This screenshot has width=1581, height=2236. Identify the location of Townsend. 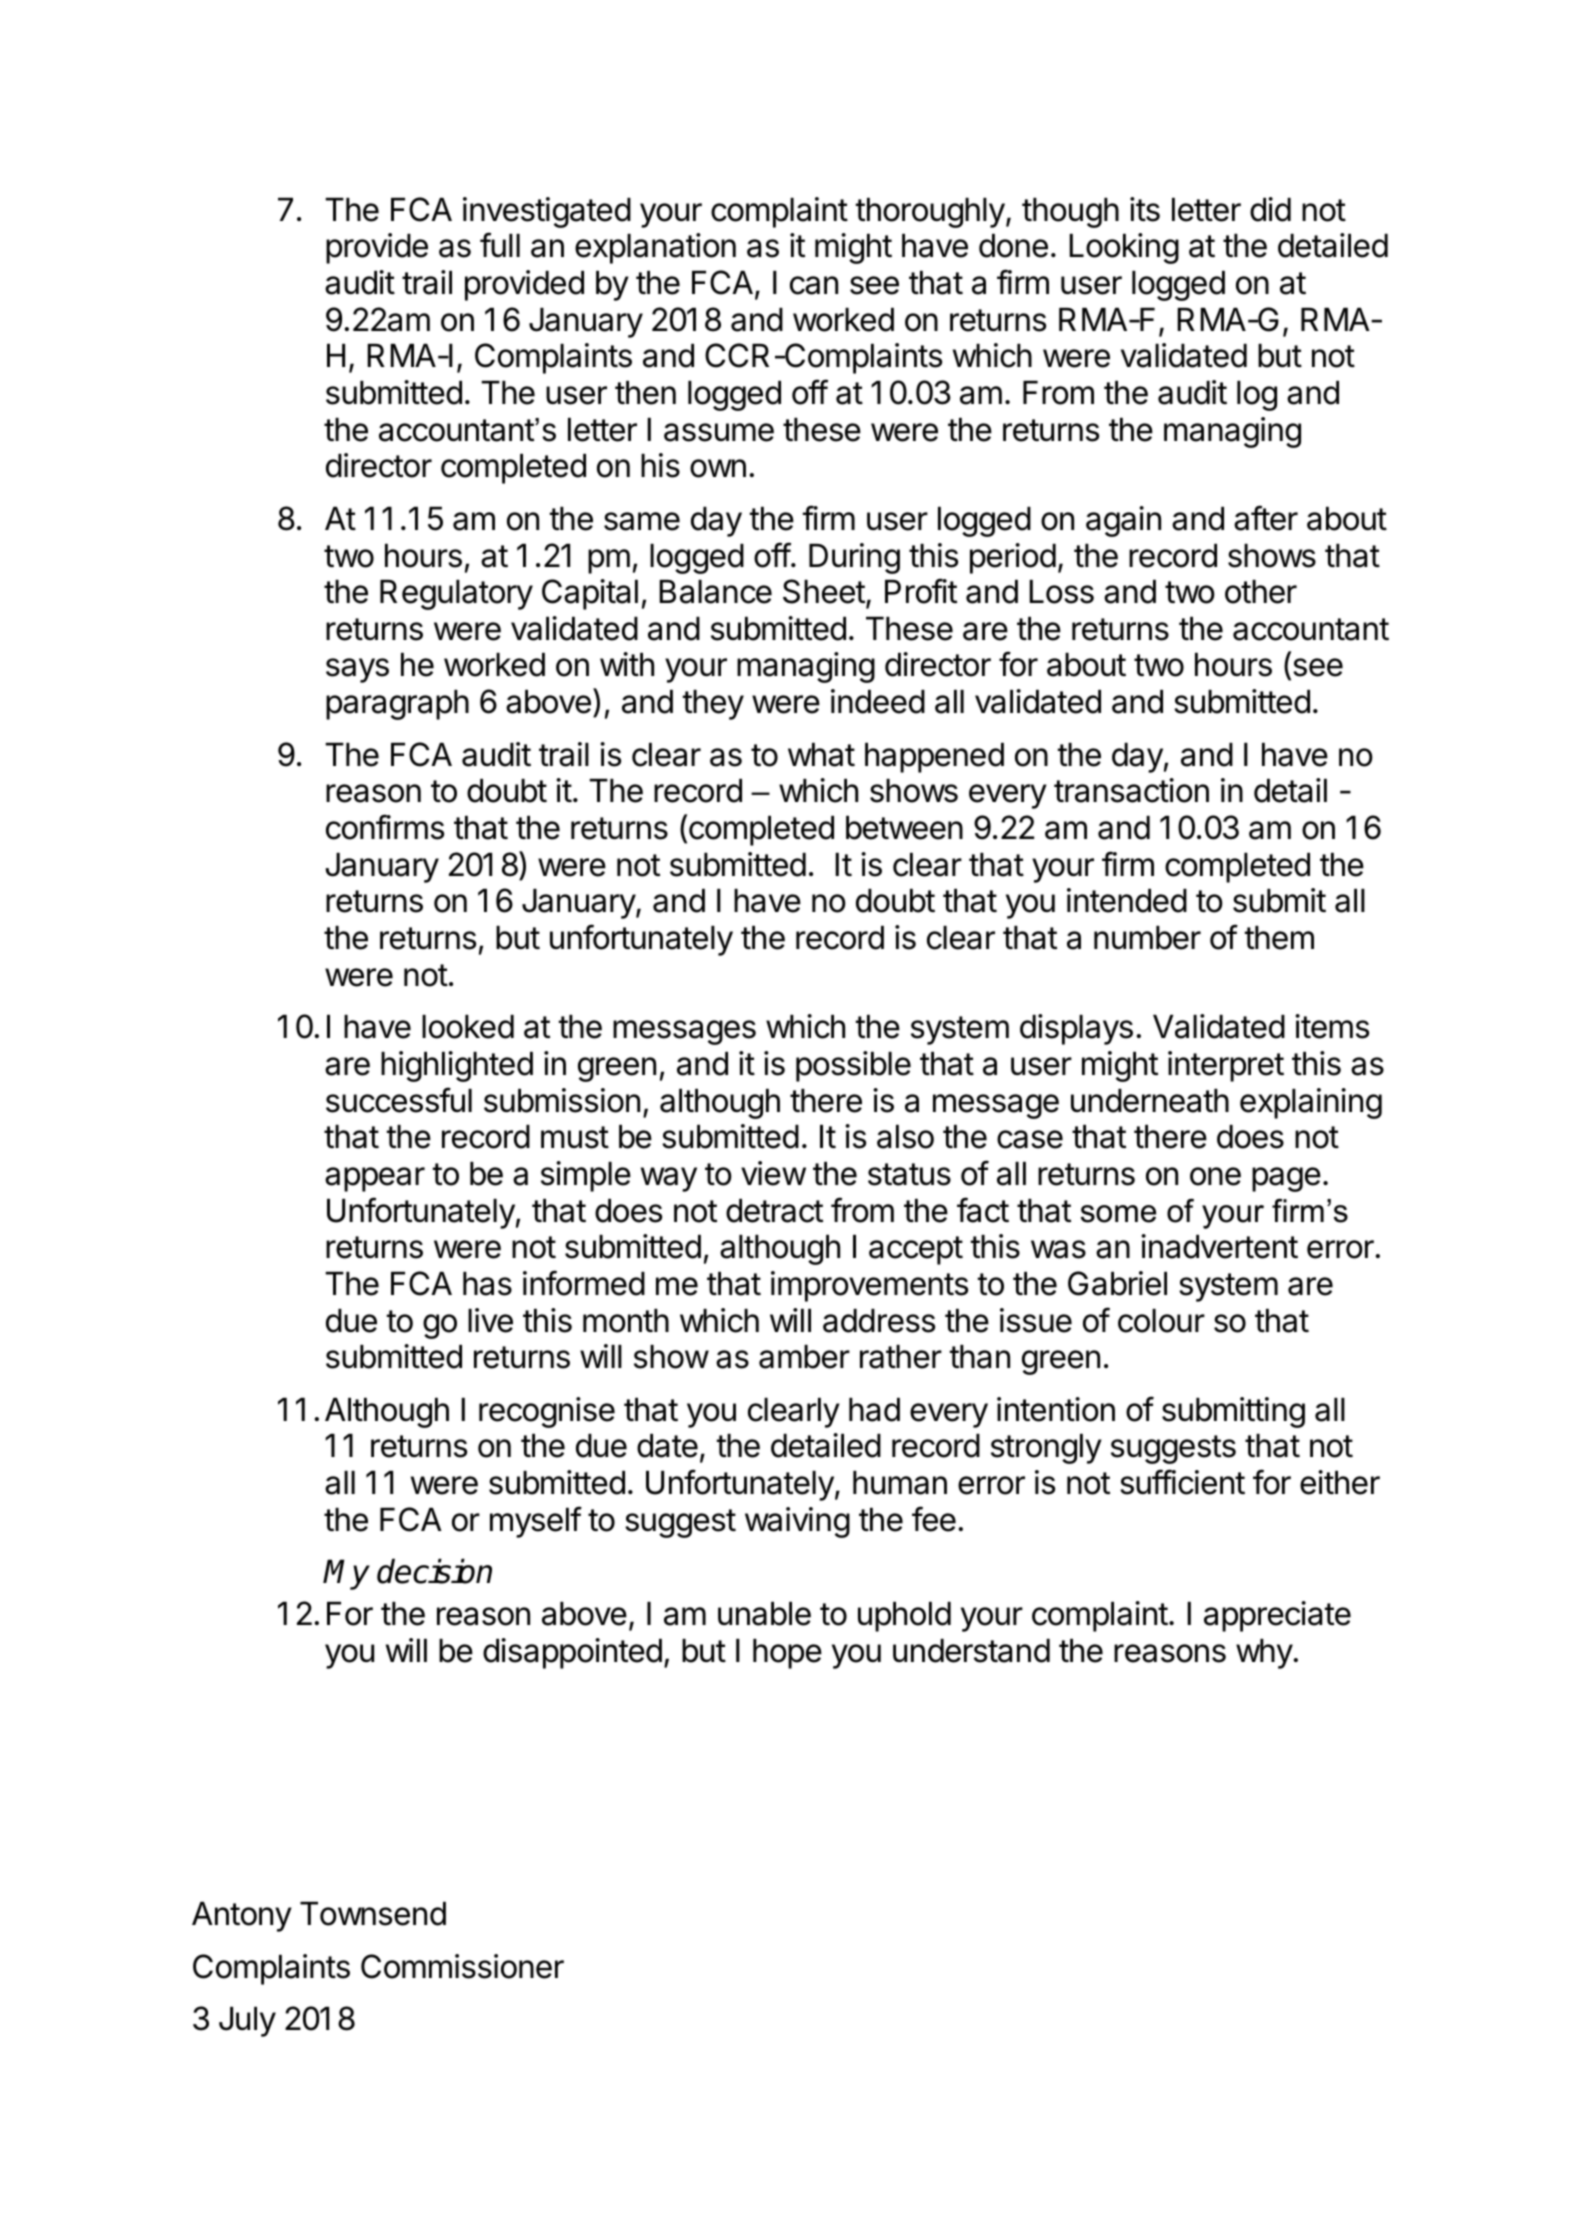
(373, 1914).
